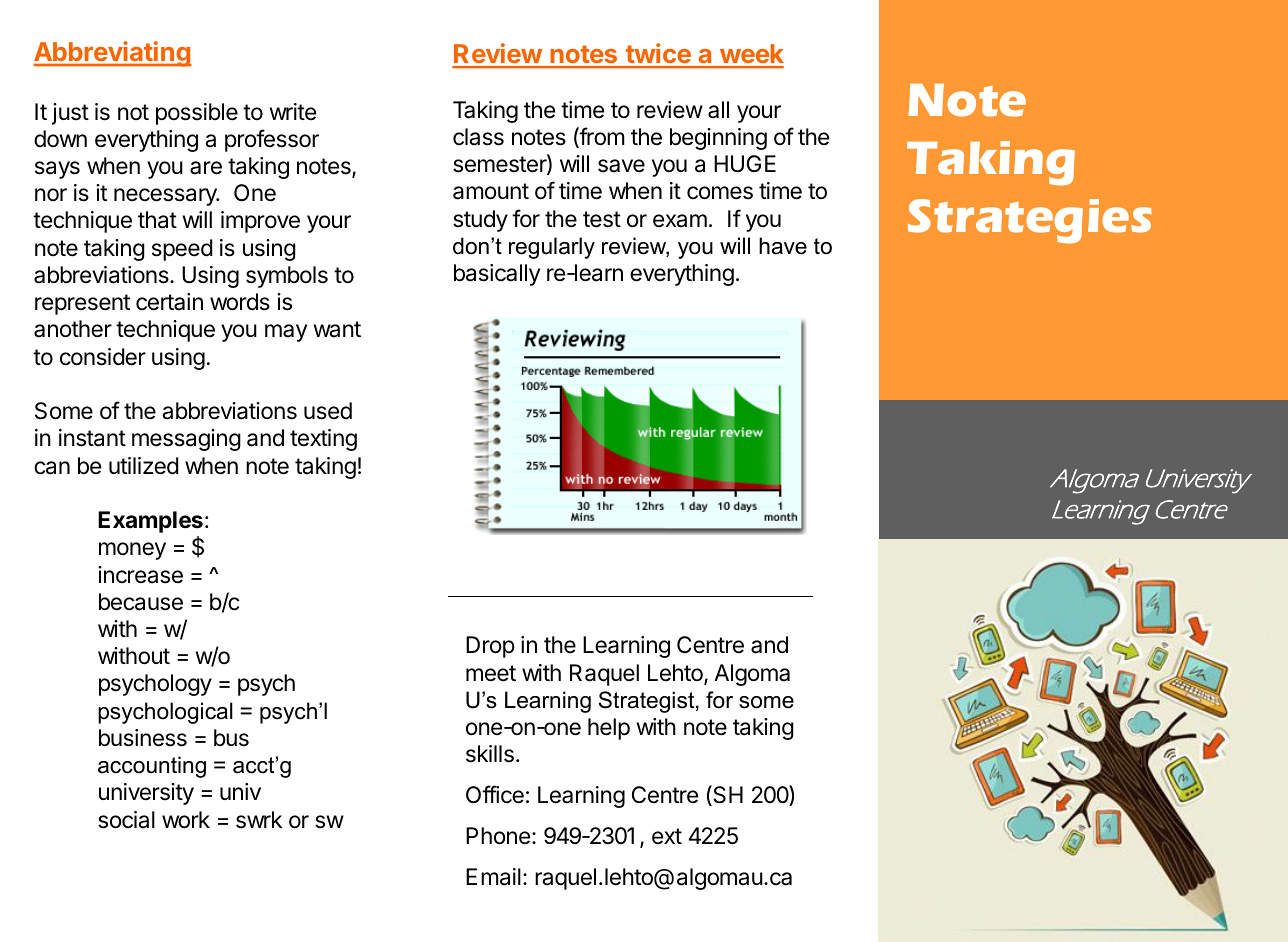  Describe the element at coordinates (186, 820) in the screenshot. I see `work` at that location.
